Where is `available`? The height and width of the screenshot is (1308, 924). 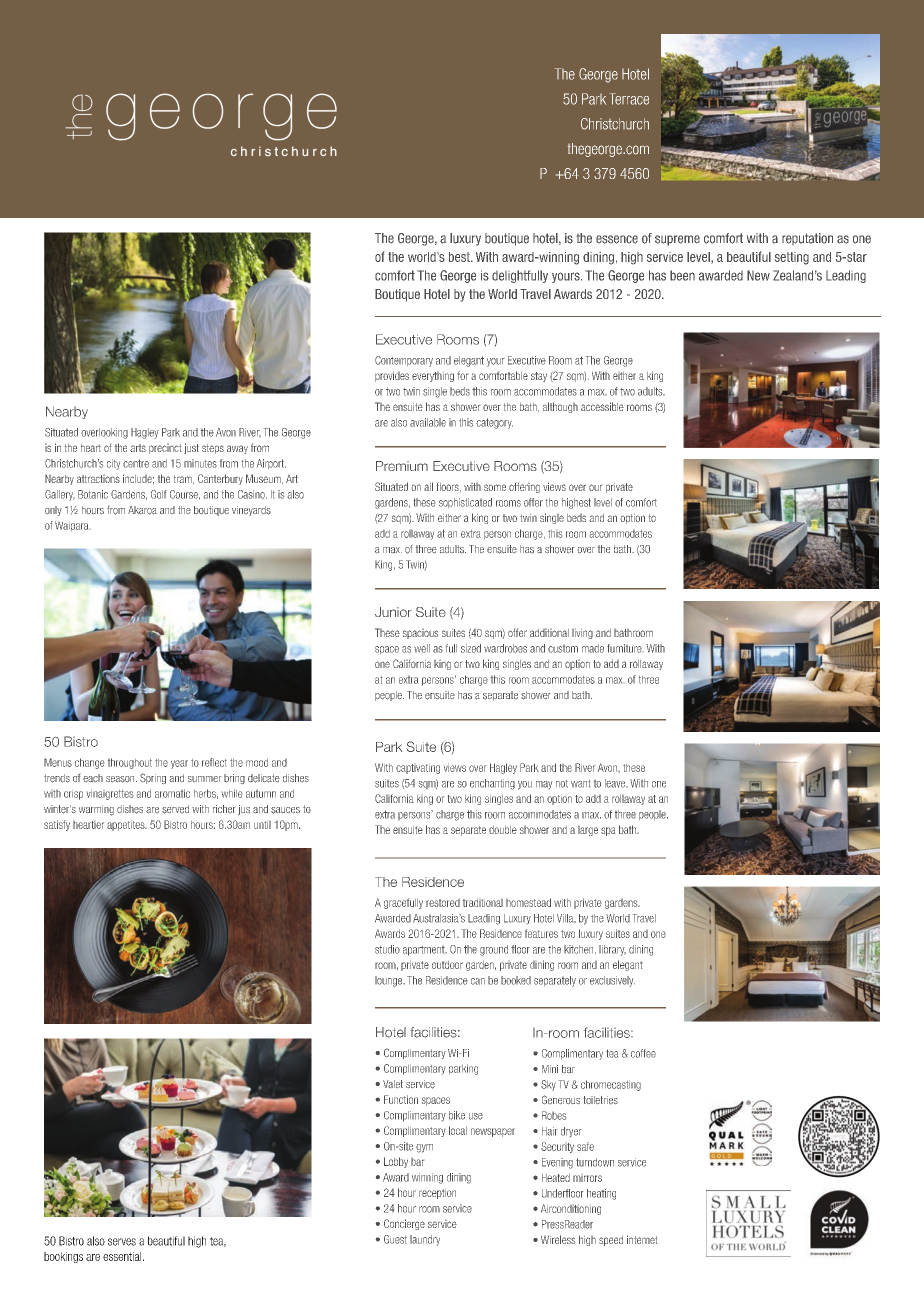
available is located at coordinates (428, 422).
